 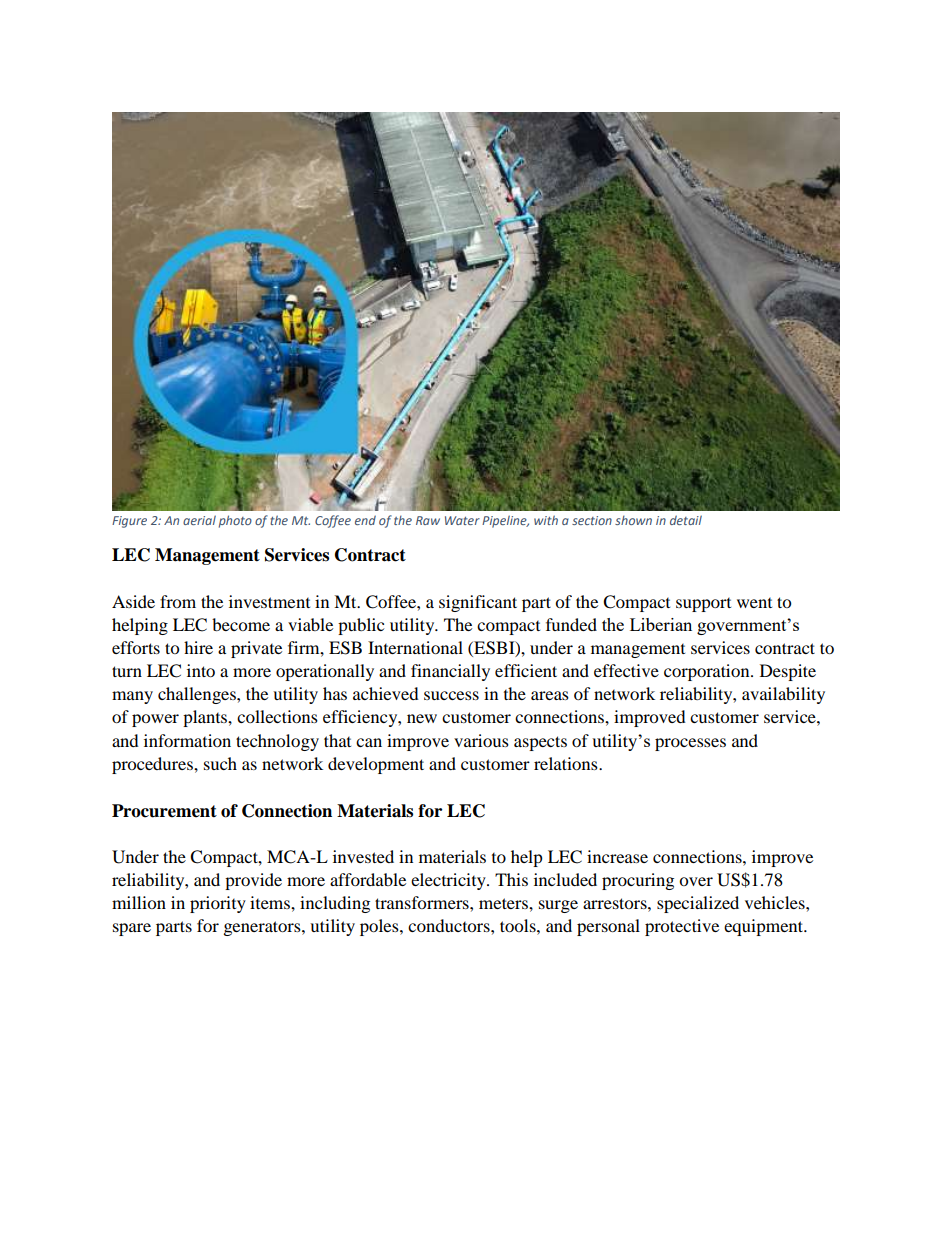 I want to click on aerial, so click(x=199, y=520).
